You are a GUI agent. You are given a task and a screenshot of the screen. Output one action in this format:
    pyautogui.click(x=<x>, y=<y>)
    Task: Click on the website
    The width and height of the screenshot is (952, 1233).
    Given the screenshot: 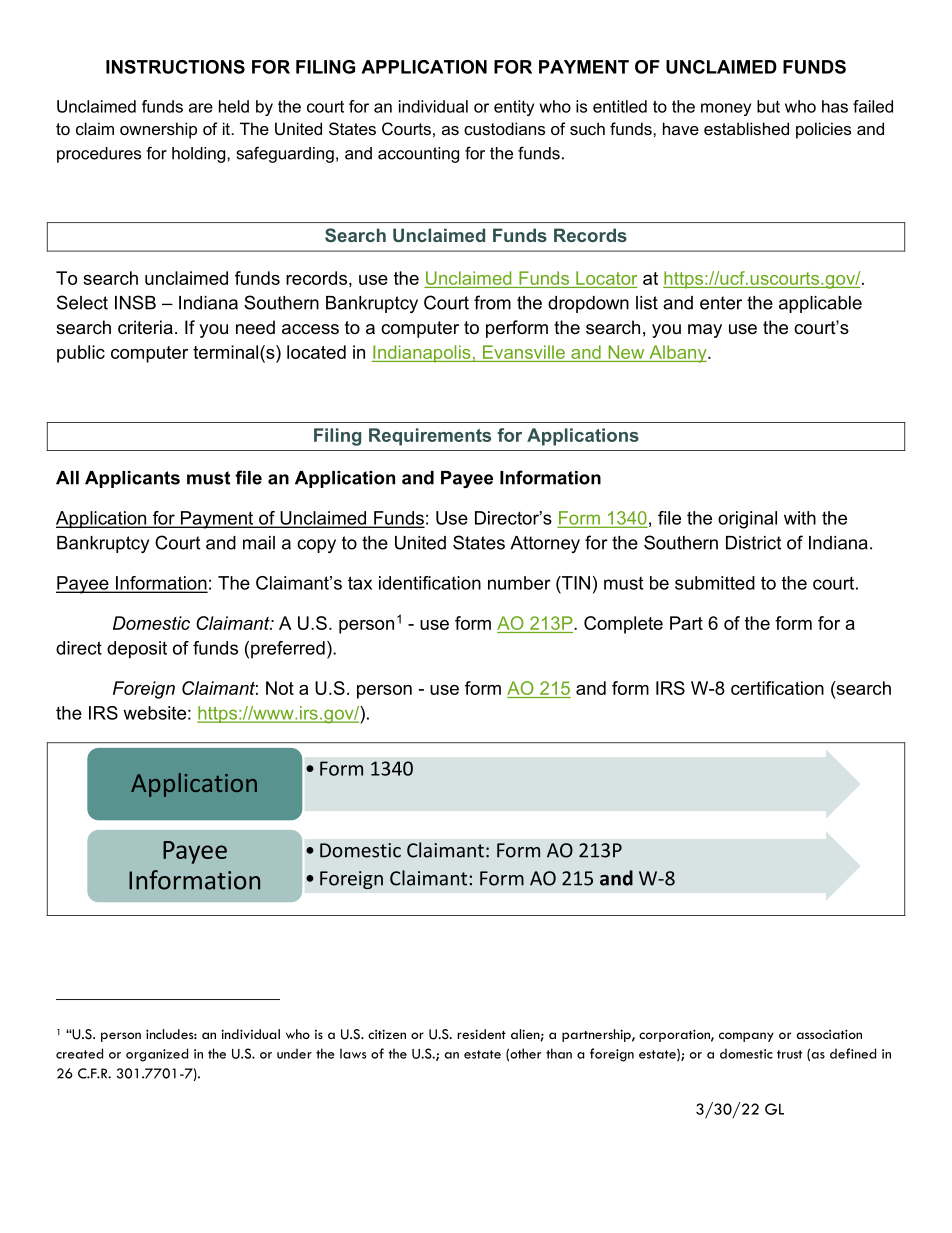 What is the action you would take?
    pyautogui.click(x=154, y=713)
